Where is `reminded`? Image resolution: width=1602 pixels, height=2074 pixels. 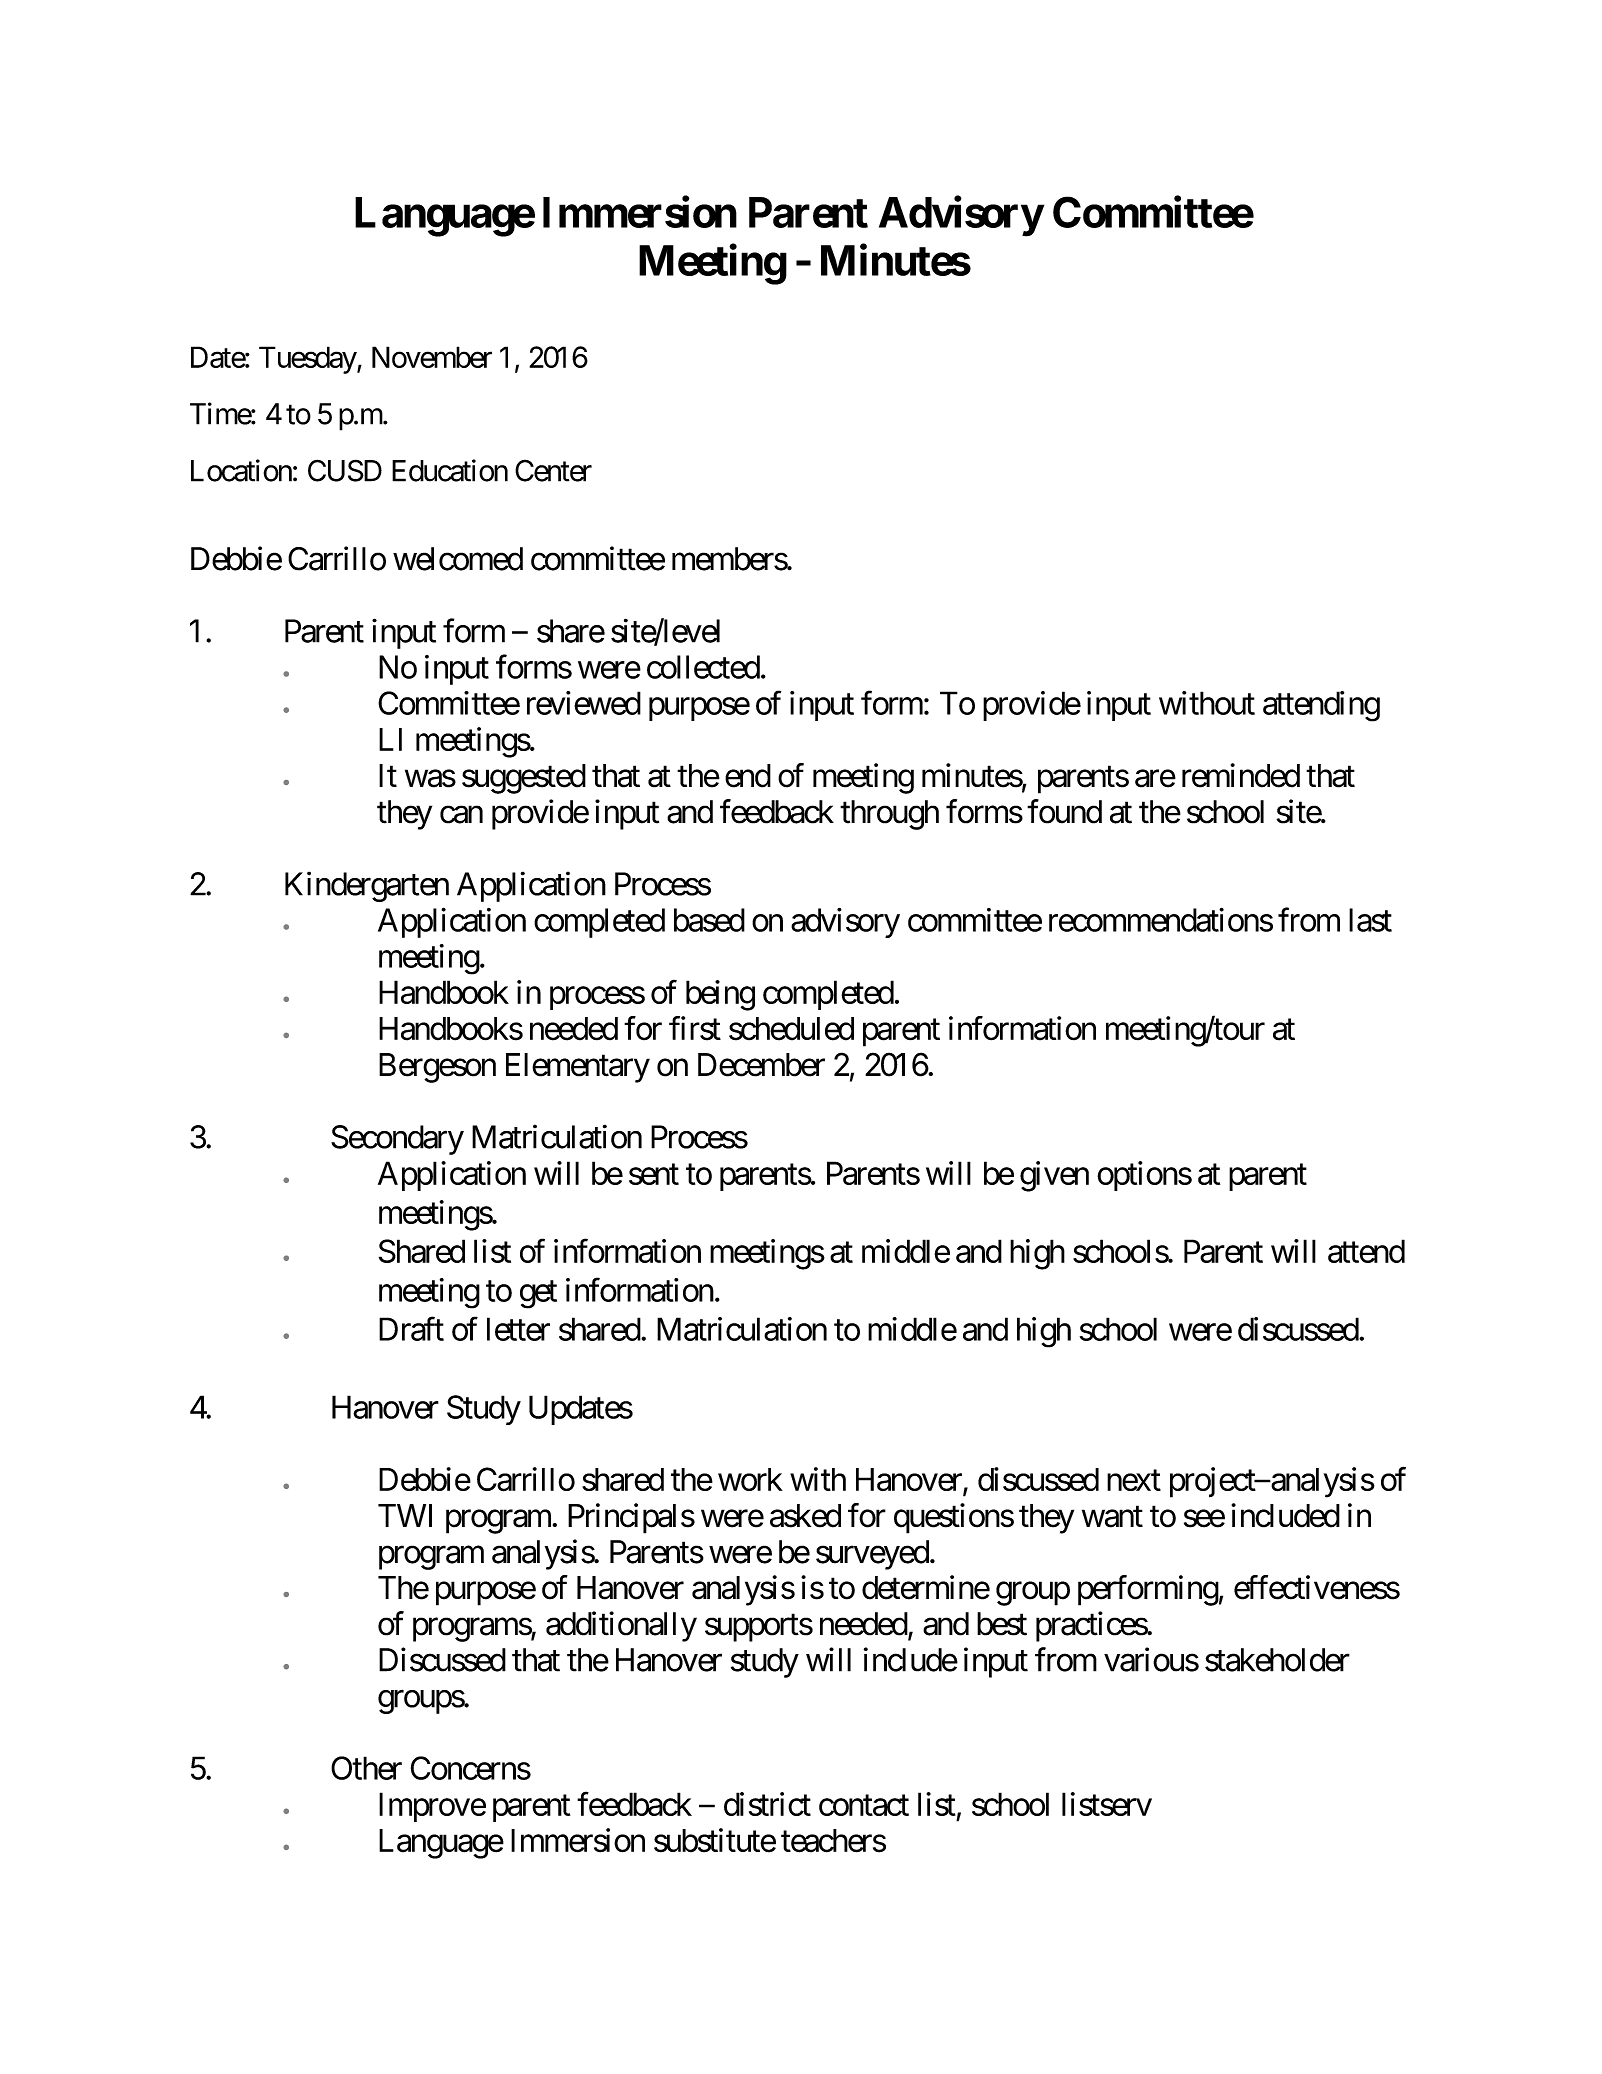 reminded is located at coordinates (1241, 775).
